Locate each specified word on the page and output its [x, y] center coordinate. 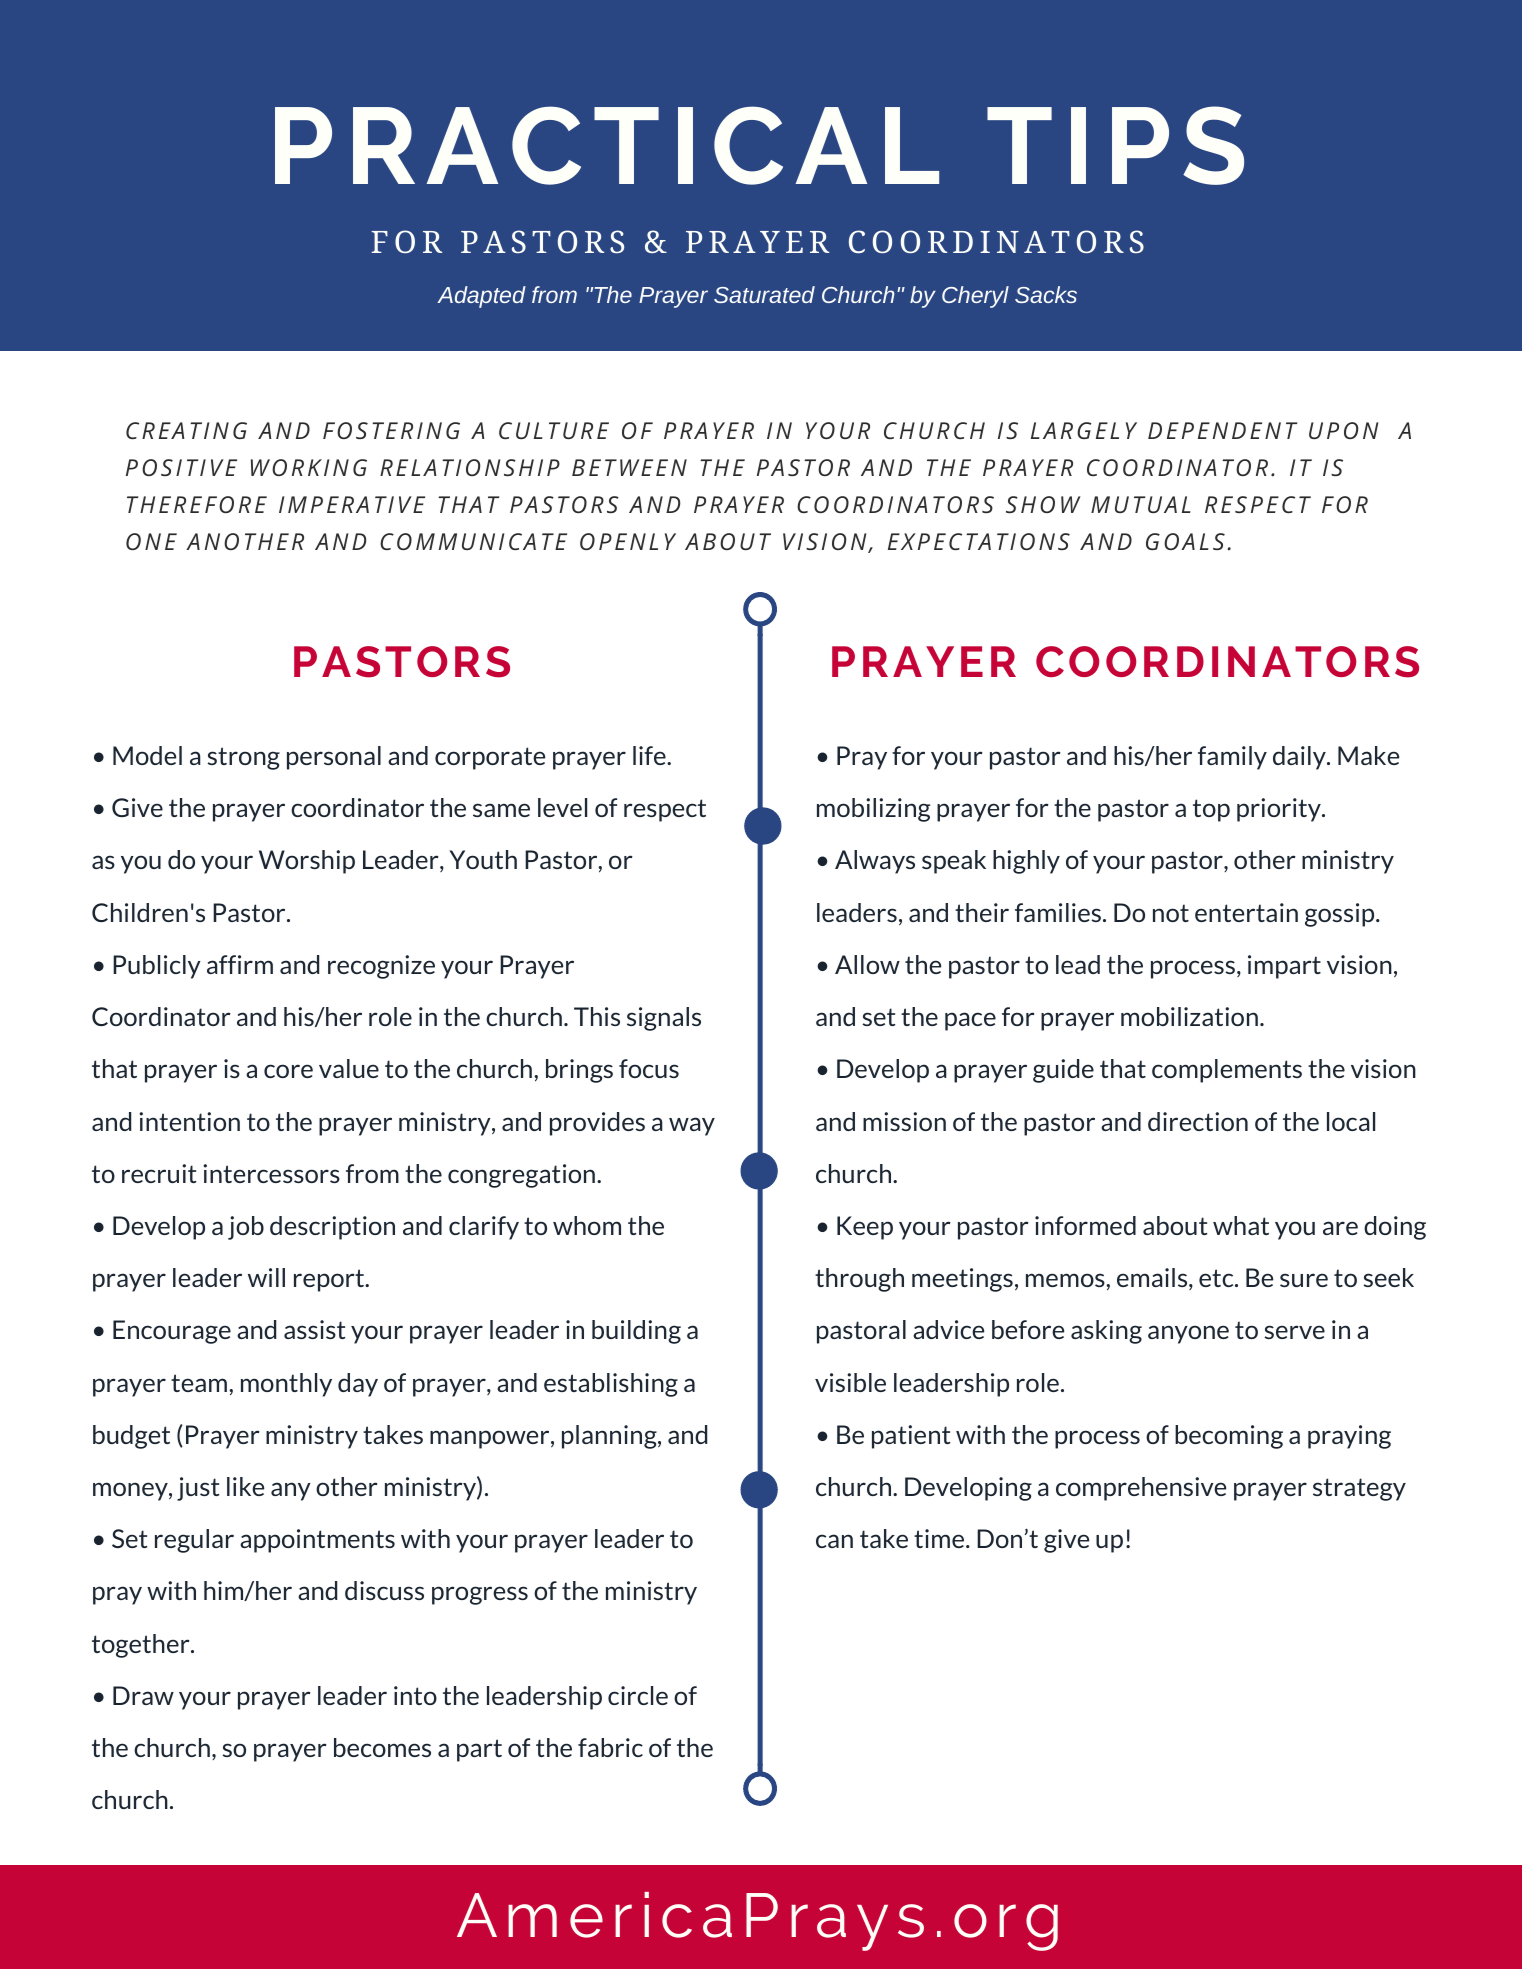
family [1232, 758]
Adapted [481, 297]
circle [638, 1695]
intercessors [271, 1173]
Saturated [764, 294]
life [650, 755]
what [1241, 1225]
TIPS [1115, 145]
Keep [865, 1228]
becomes [382, 1747]
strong [243, 758]
